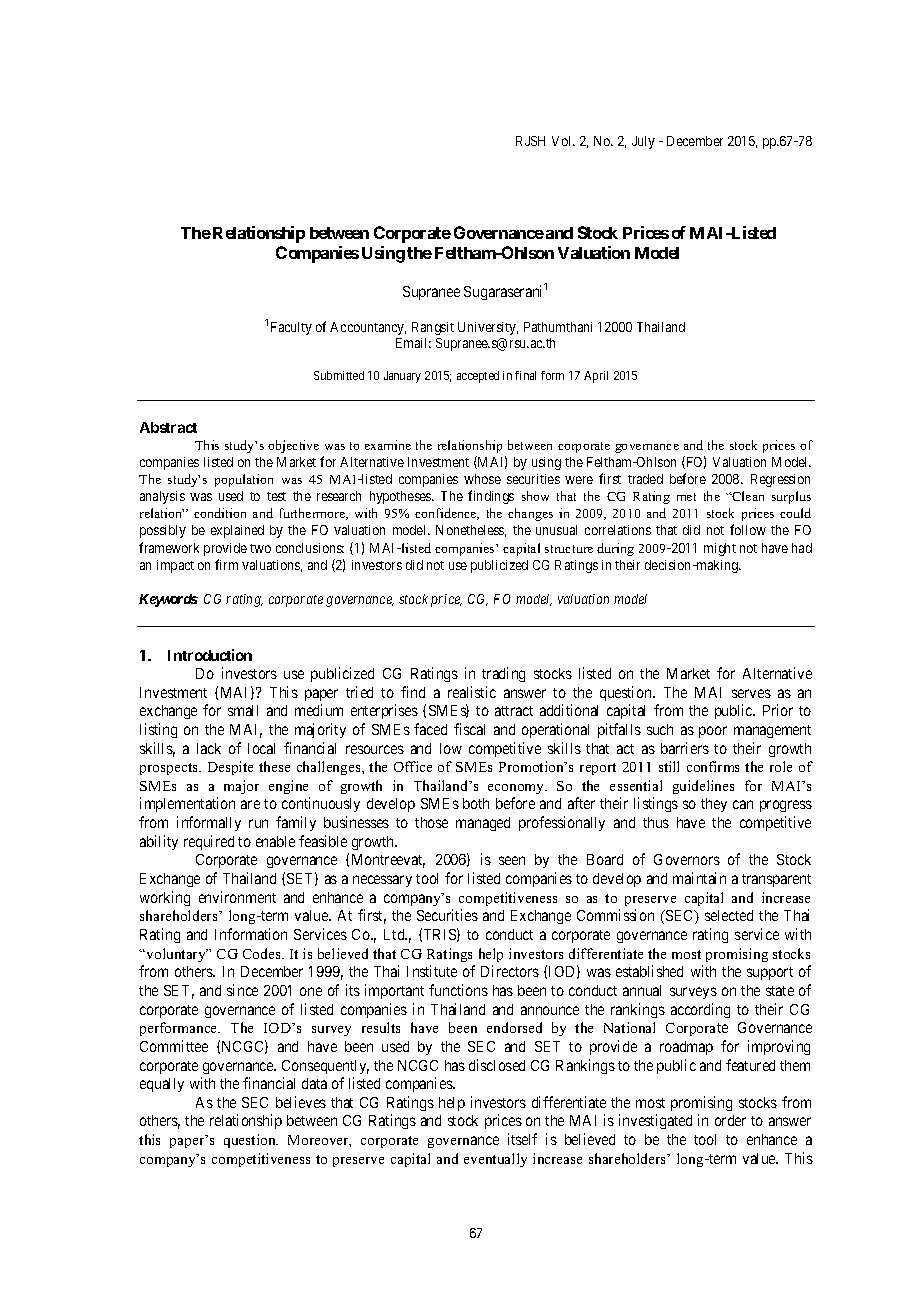 This image has width=924, height=1308. I want to click on eventually, so click(495, 1160).
